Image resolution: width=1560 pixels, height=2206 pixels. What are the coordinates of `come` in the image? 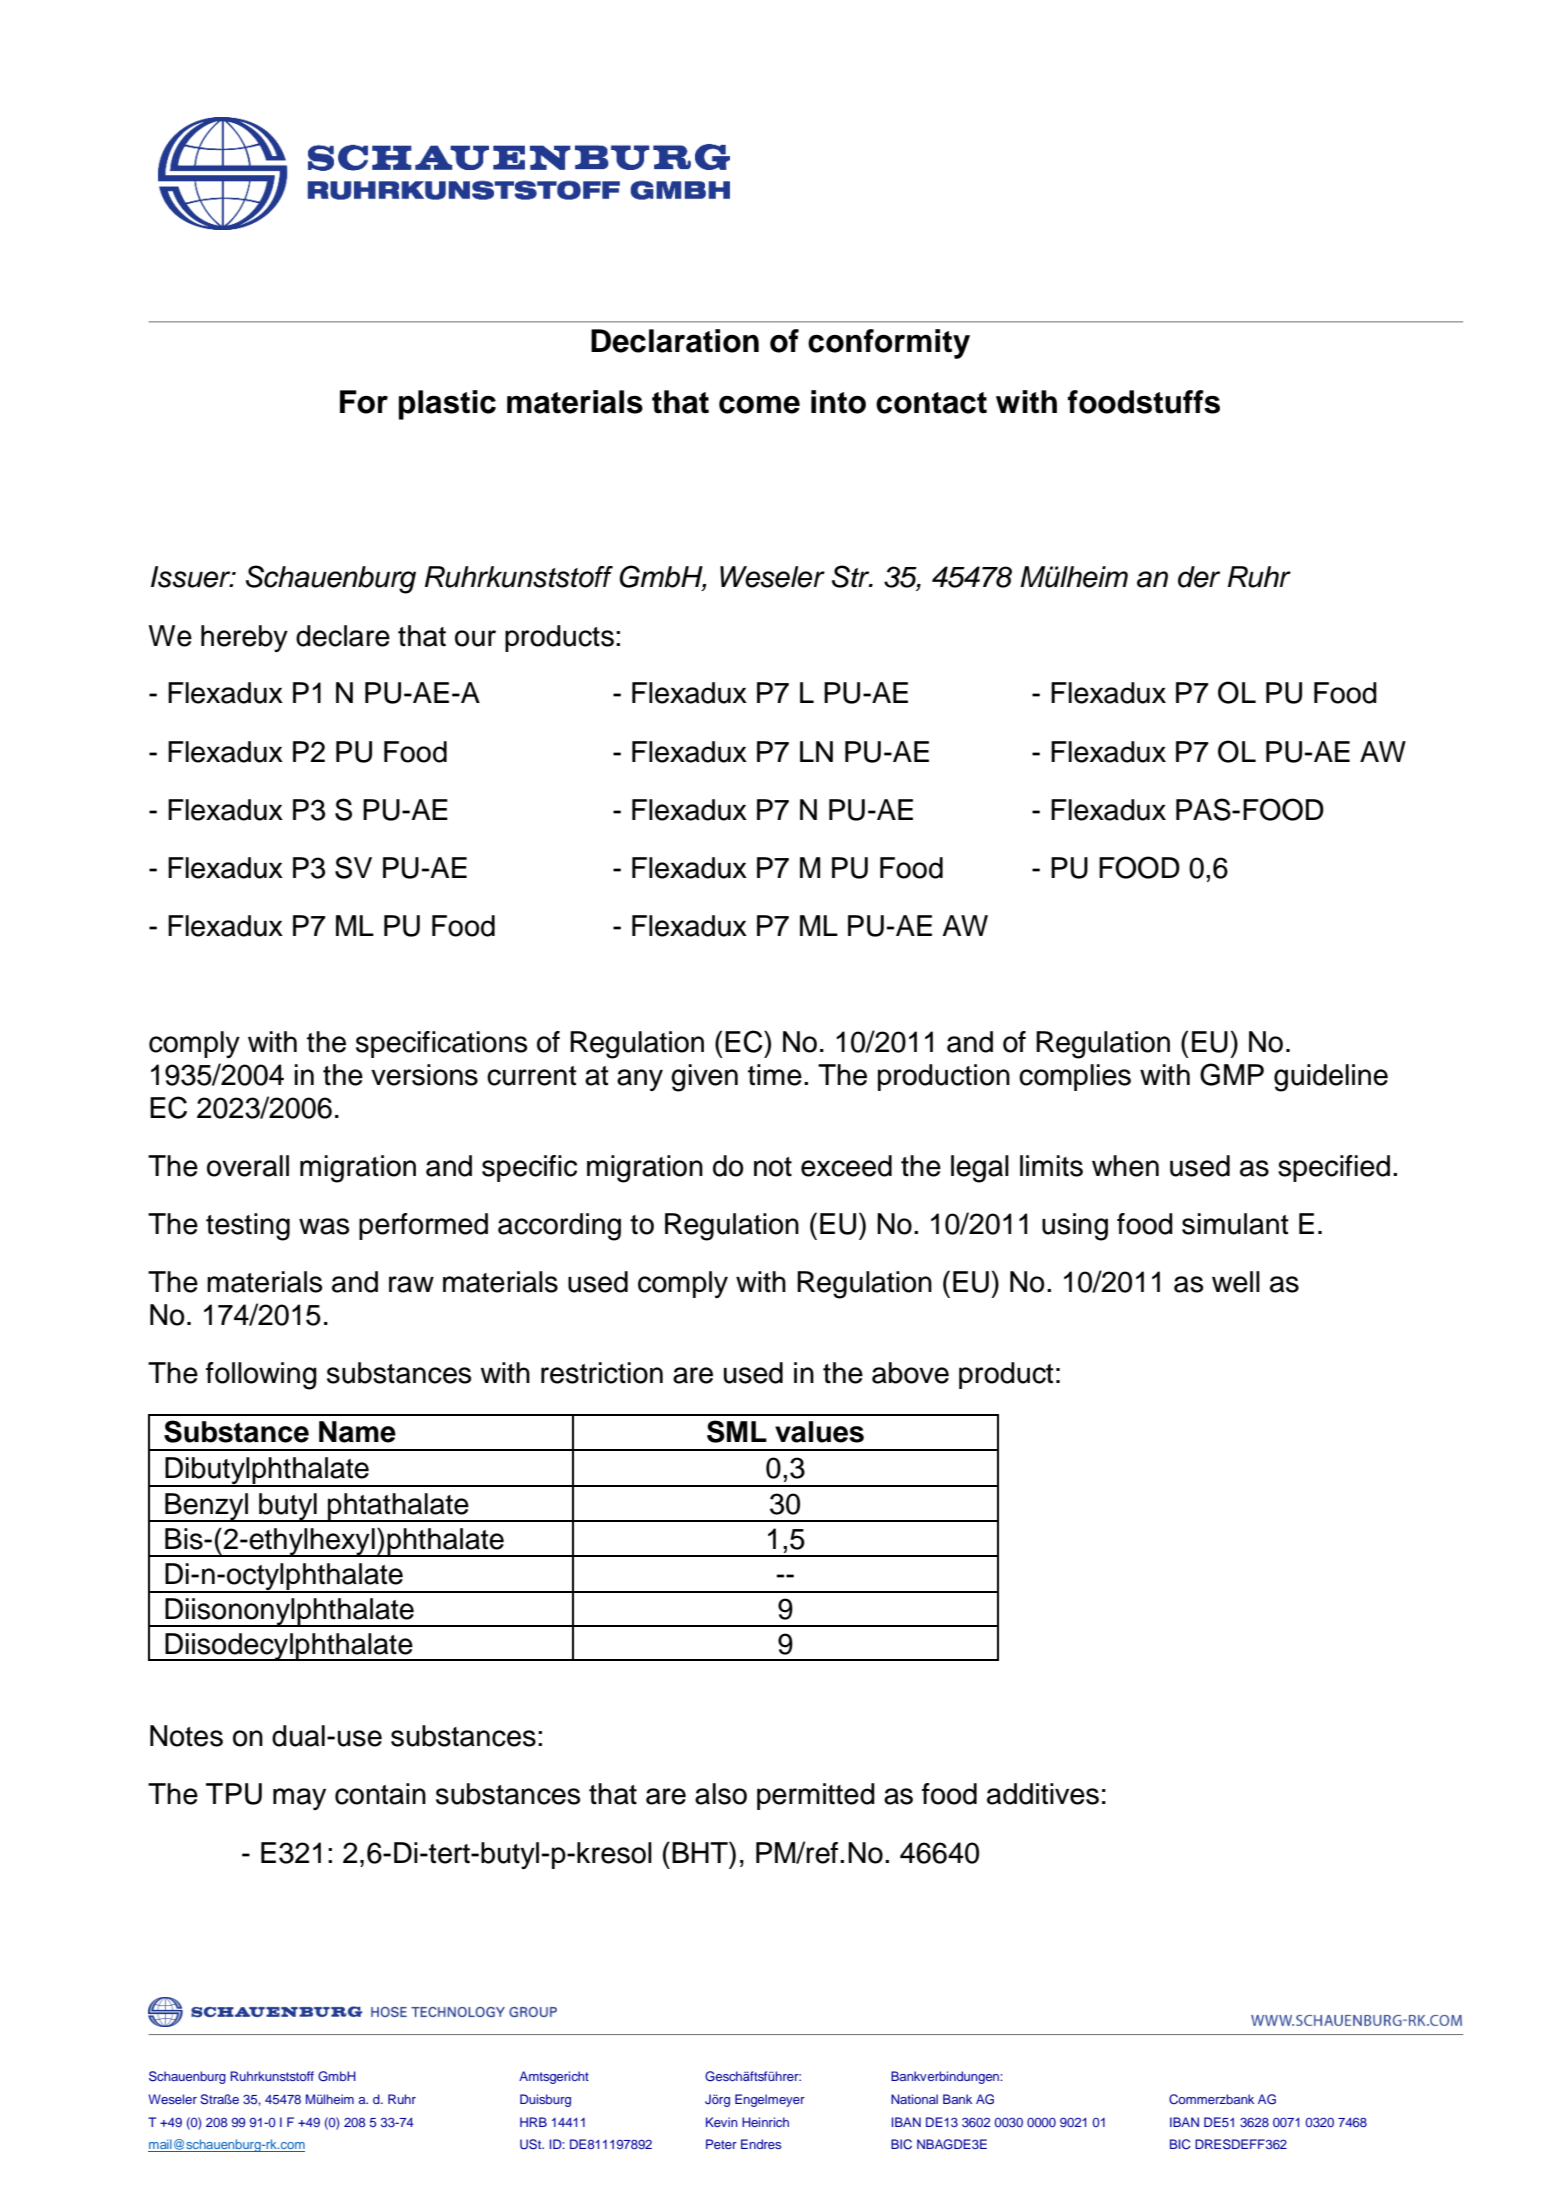 It's located at (759, 405).
